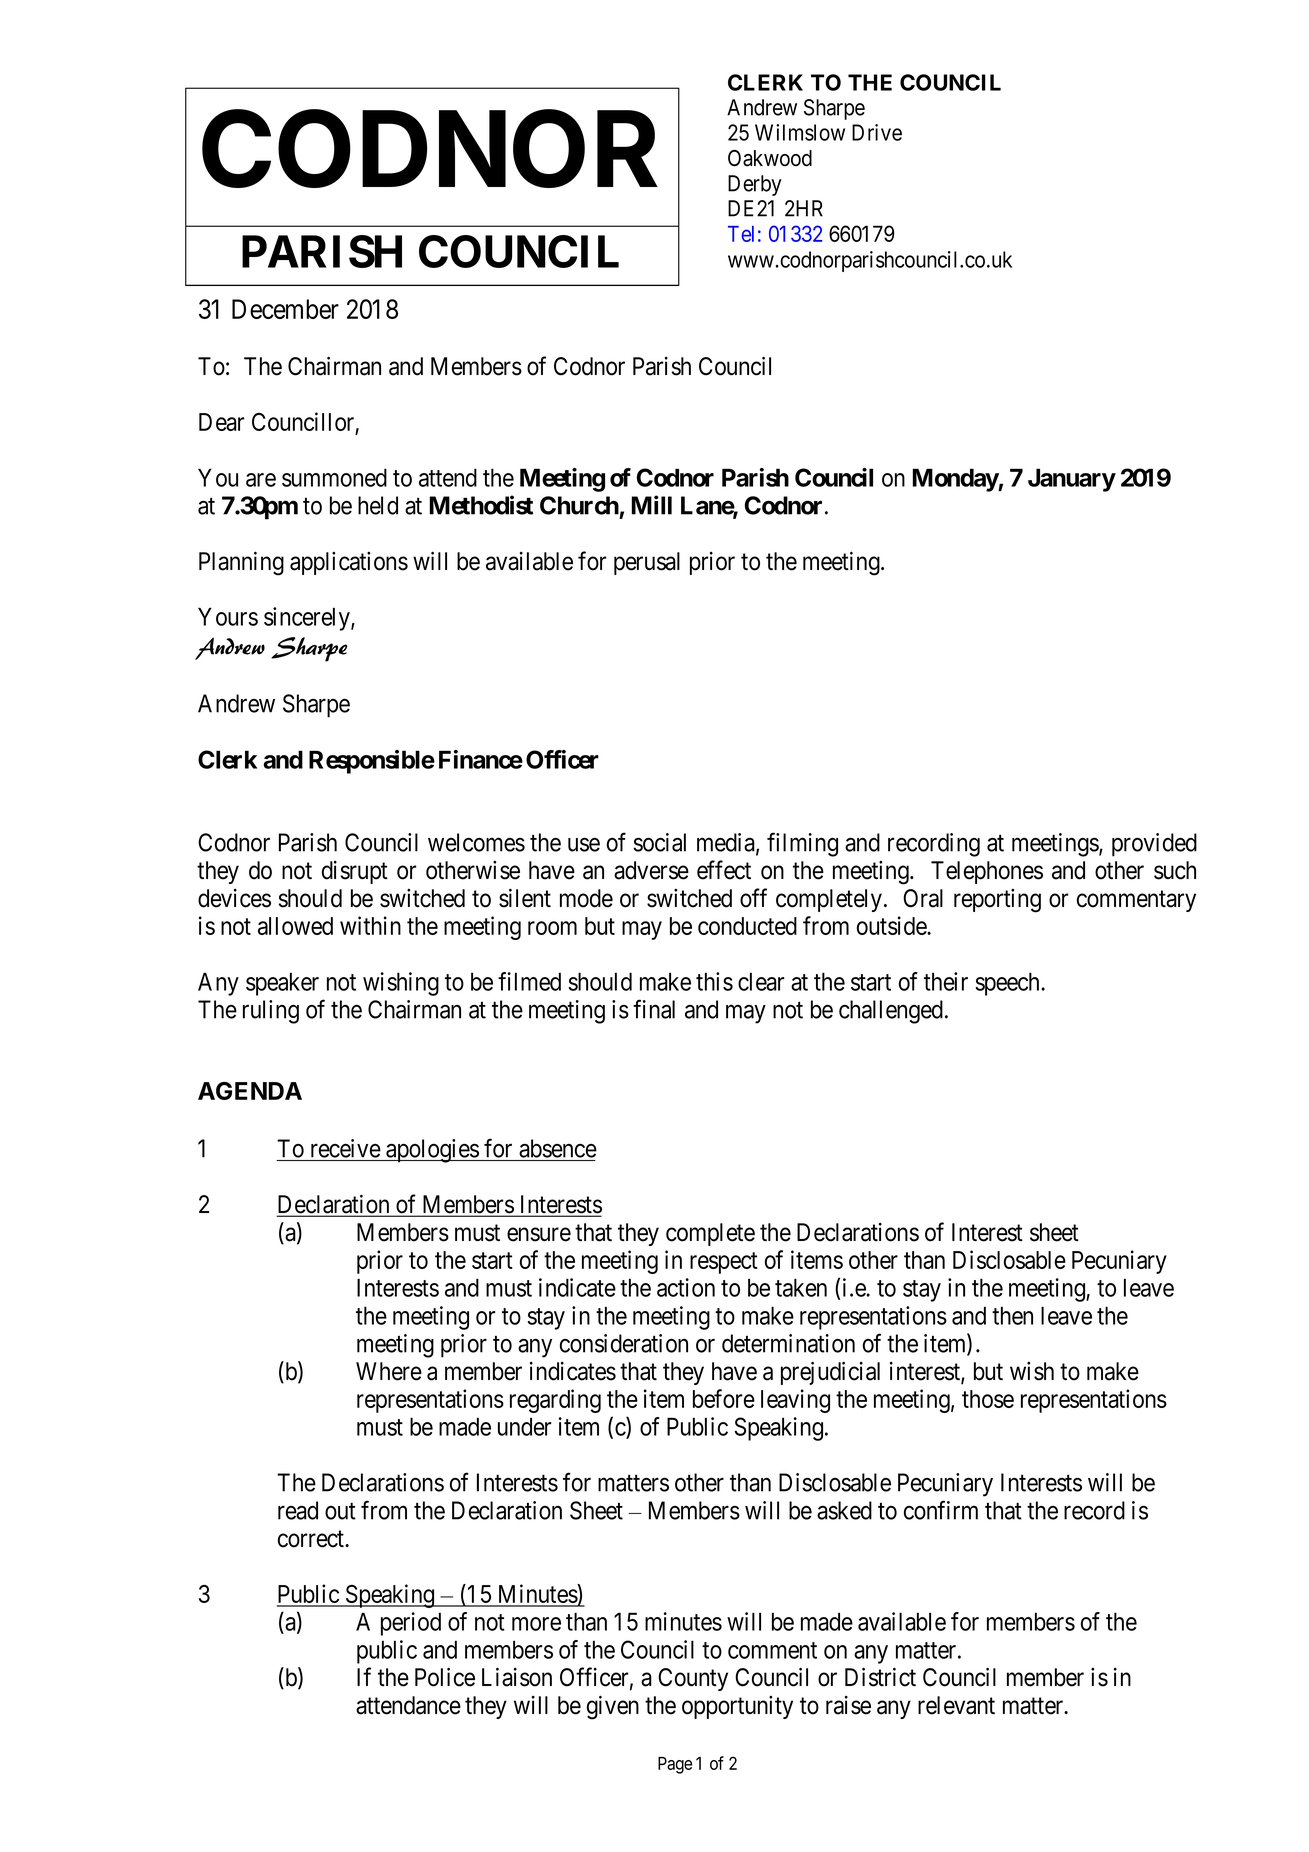 This document has width=1309, height=1852. What do you see at coordinates (755, 185) in the document?
I see `Derby` at bounding box center [755, 185].
